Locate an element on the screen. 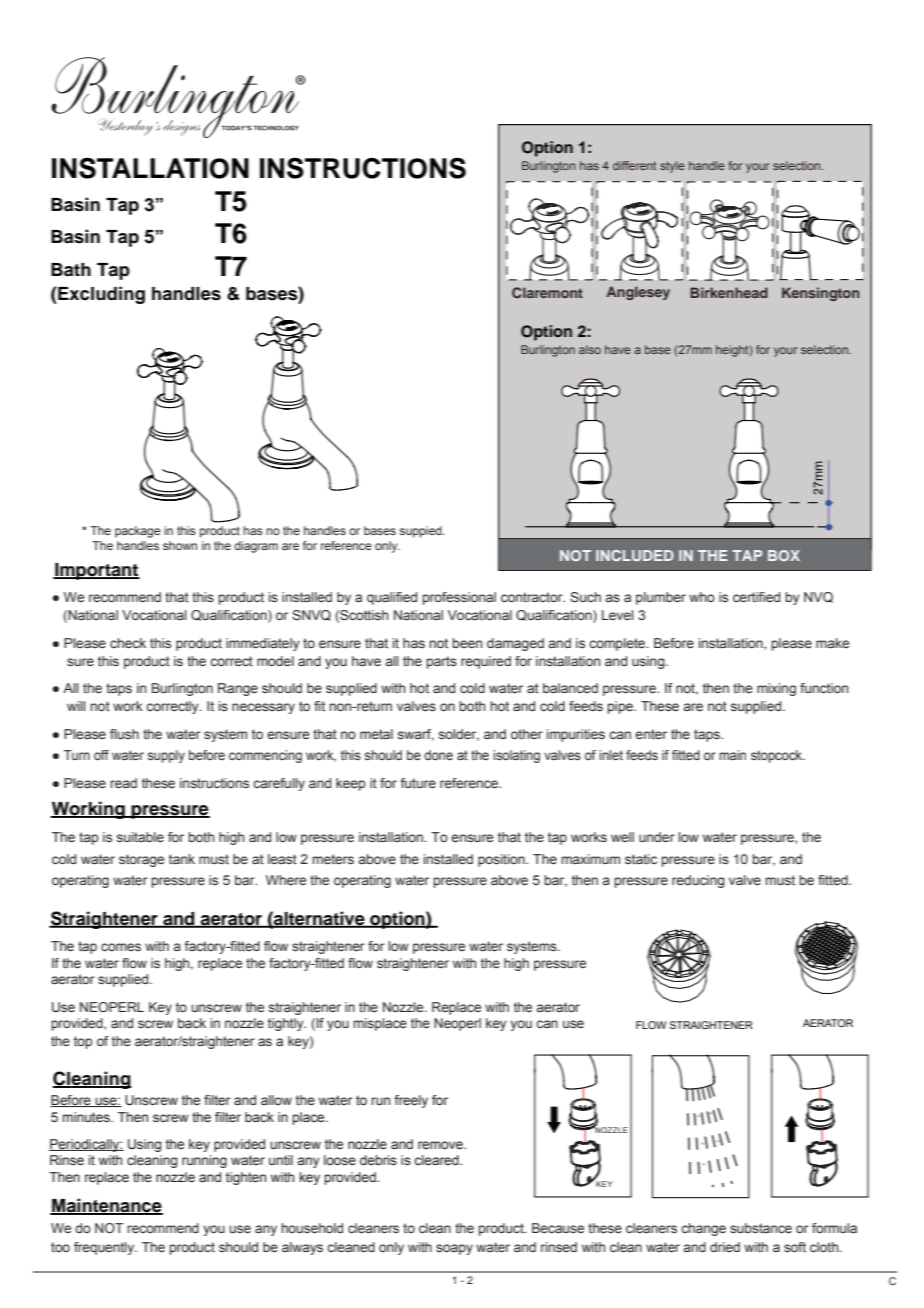 This screenshot has width=924, height=1308. swarf is located at coordinates (416, 735).
